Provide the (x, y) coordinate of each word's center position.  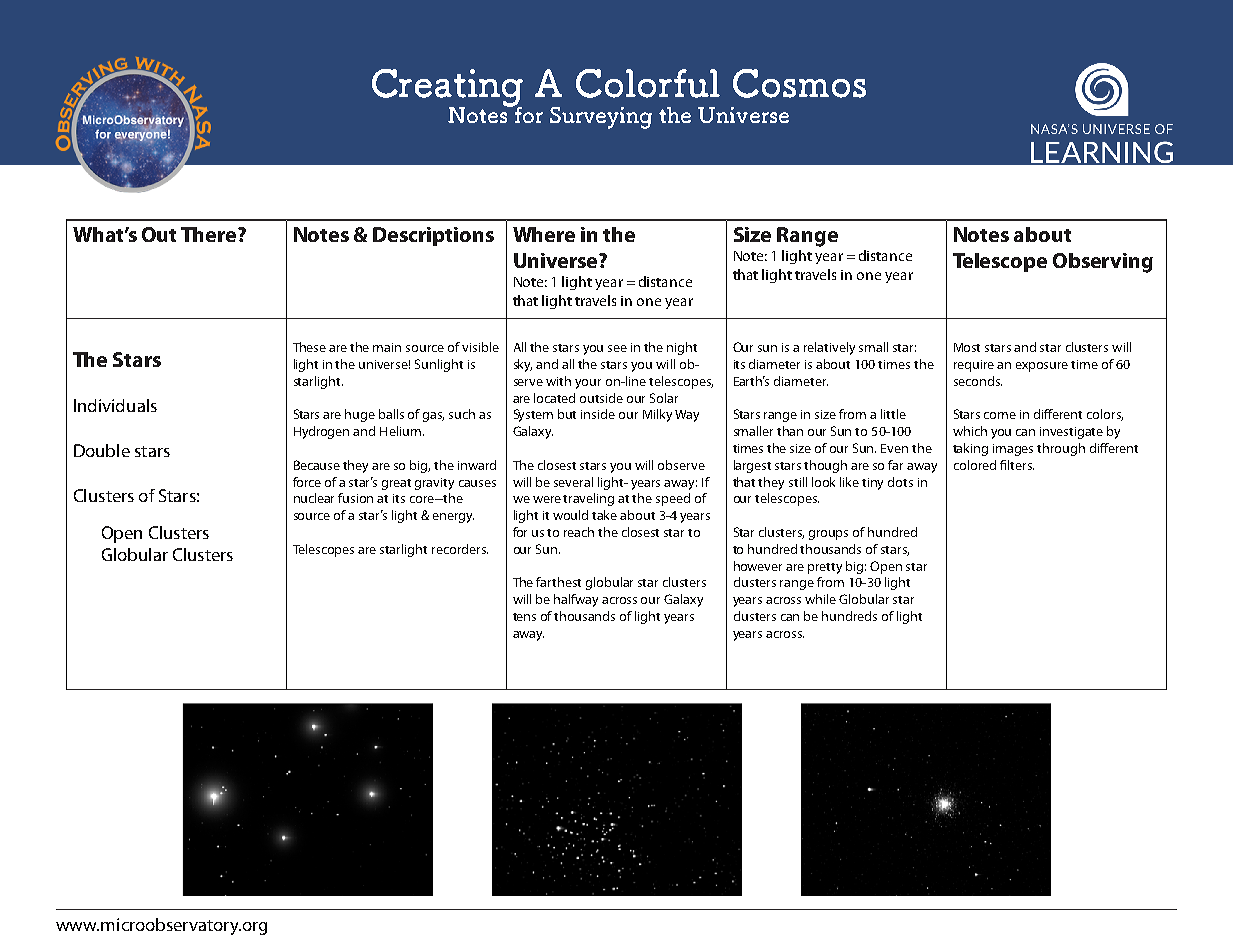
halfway (576, 600)
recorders (460, 549)
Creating (447, 89)
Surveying (601, 118)
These (309, 347)
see (617, 348)
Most (967, 347)
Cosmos (799, 83)
